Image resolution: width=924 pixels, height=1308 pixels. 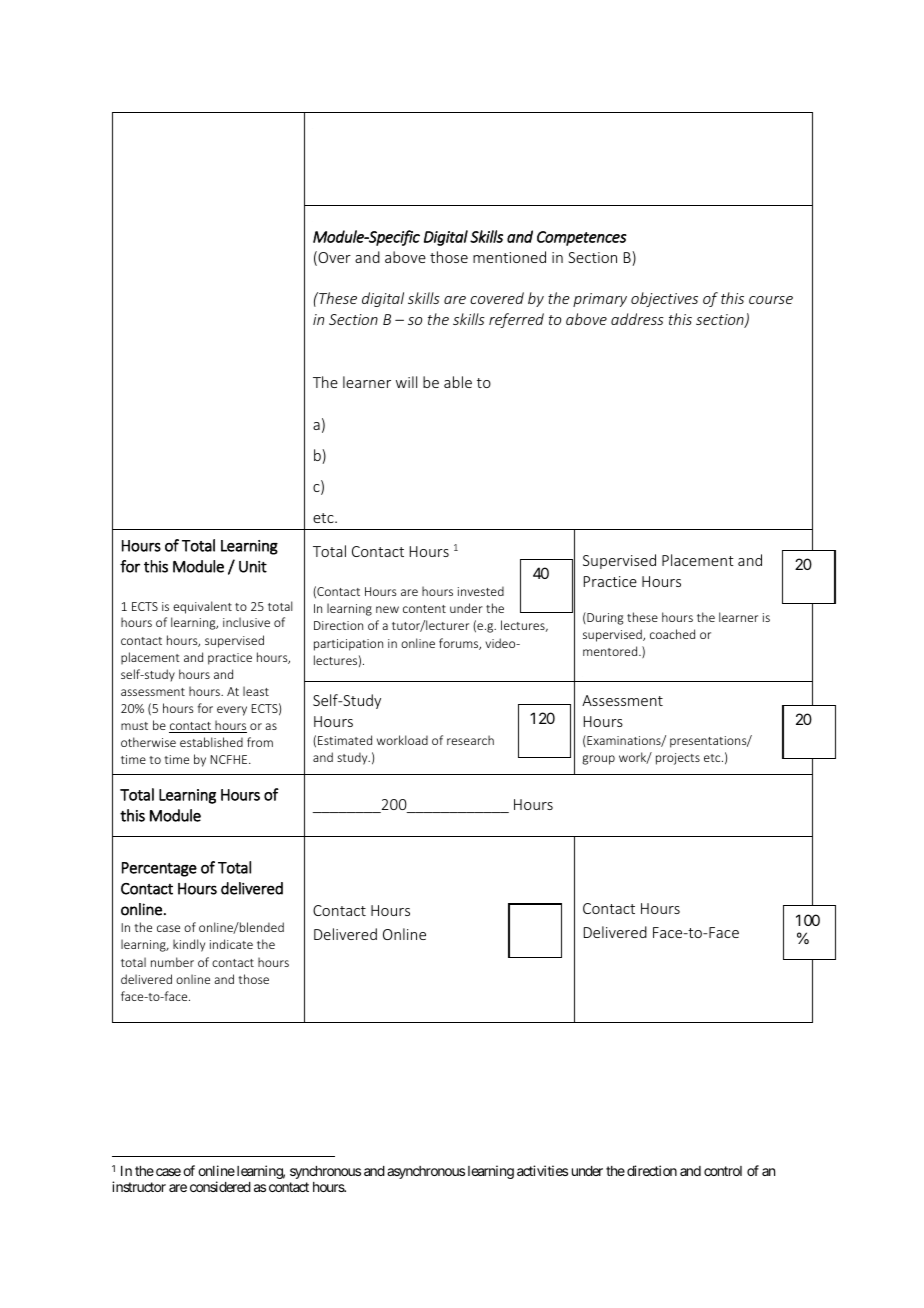 I want to click on control, so click(x=723, y=1171).
